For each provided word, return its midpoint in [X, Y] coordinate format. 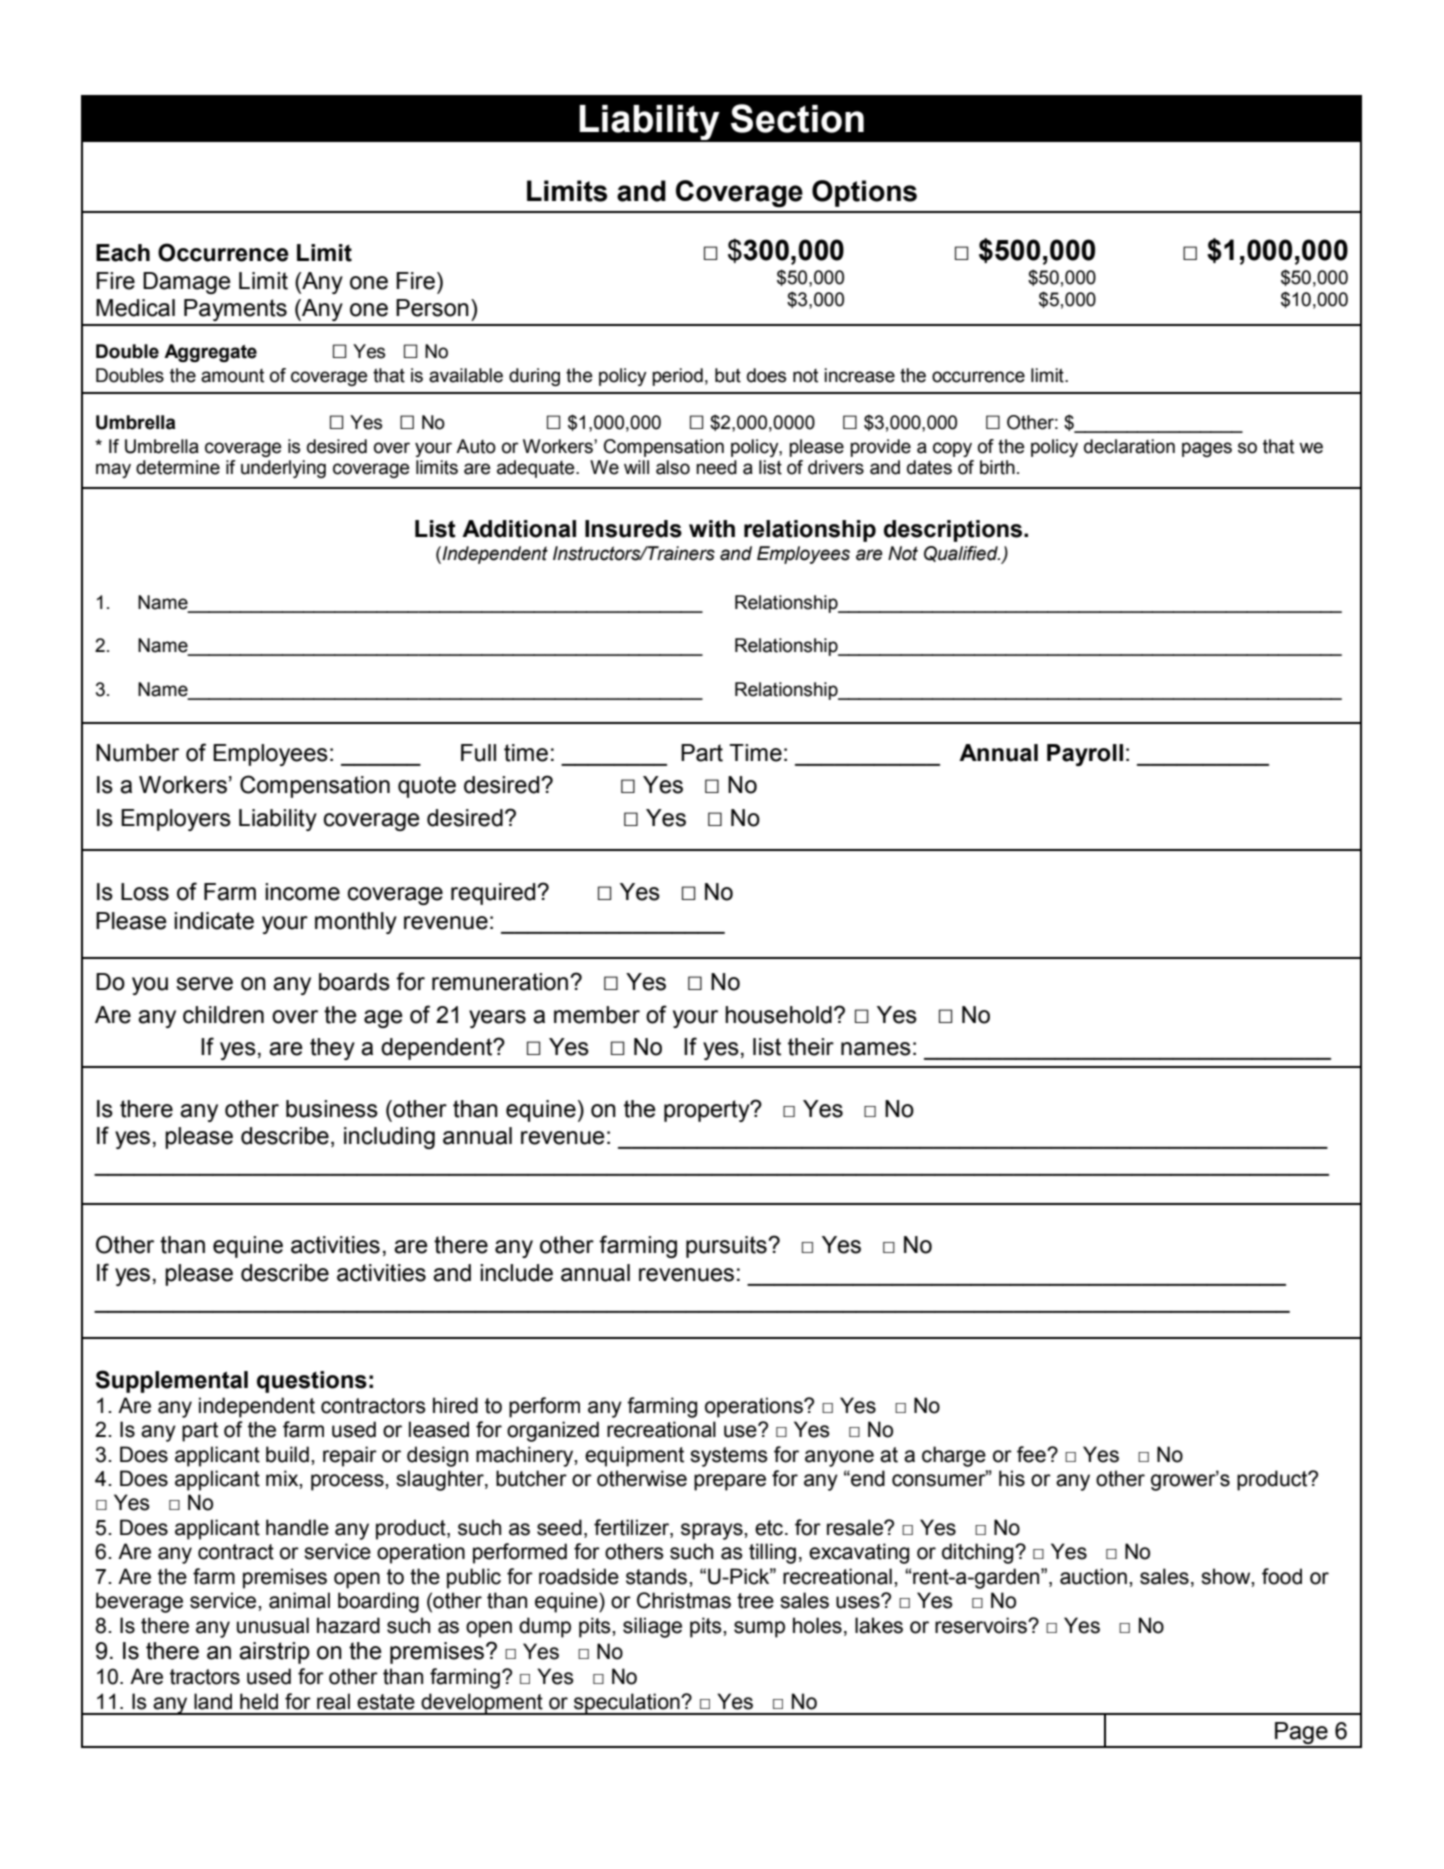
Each [123, 253]
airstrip [274, 1653]
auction [1093, 1576]
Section [797, 118]
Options [864, 193]
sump [759, 1629]
